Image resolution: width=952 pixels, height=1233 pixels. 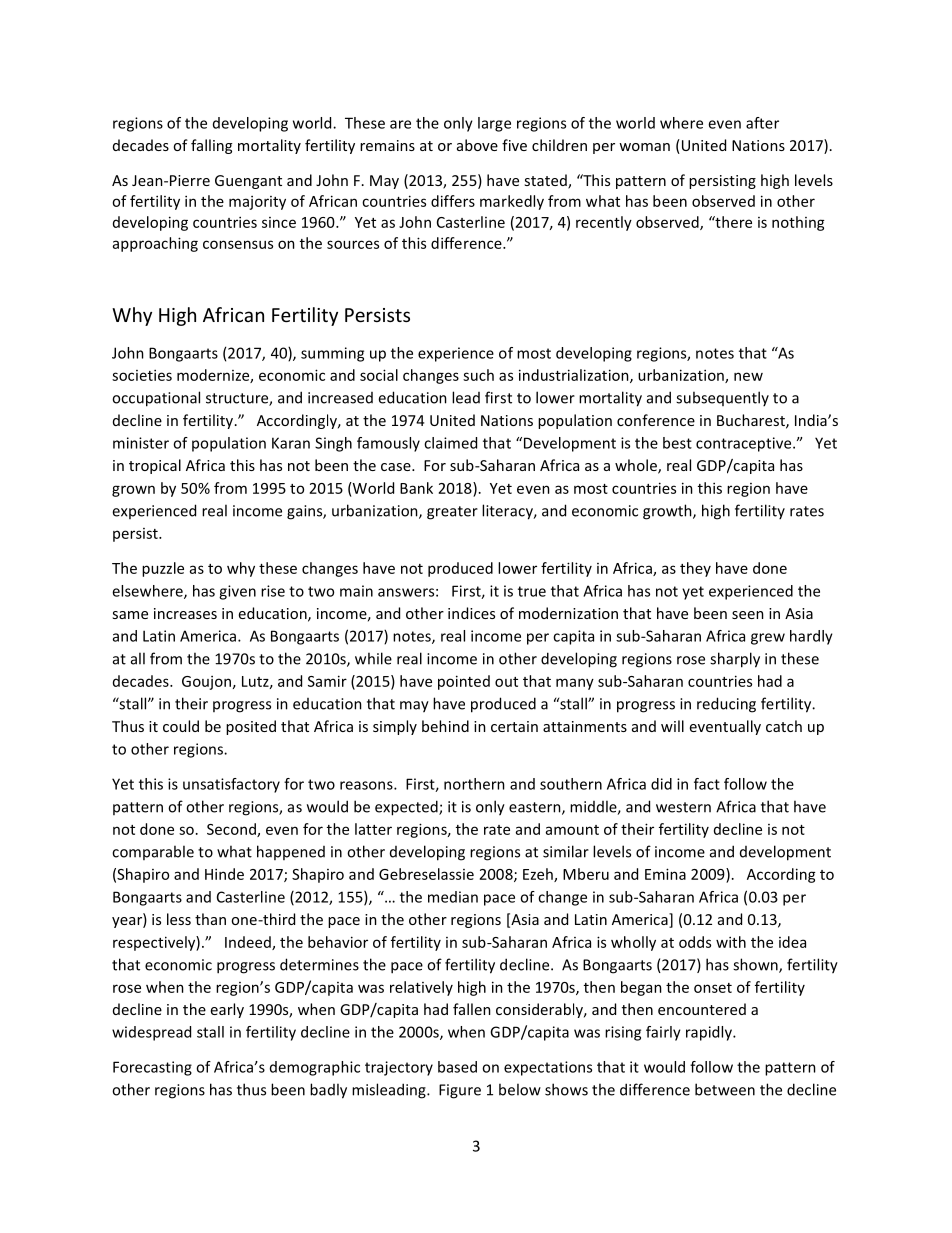 I want to click on new, so click(x=748, y=376).
